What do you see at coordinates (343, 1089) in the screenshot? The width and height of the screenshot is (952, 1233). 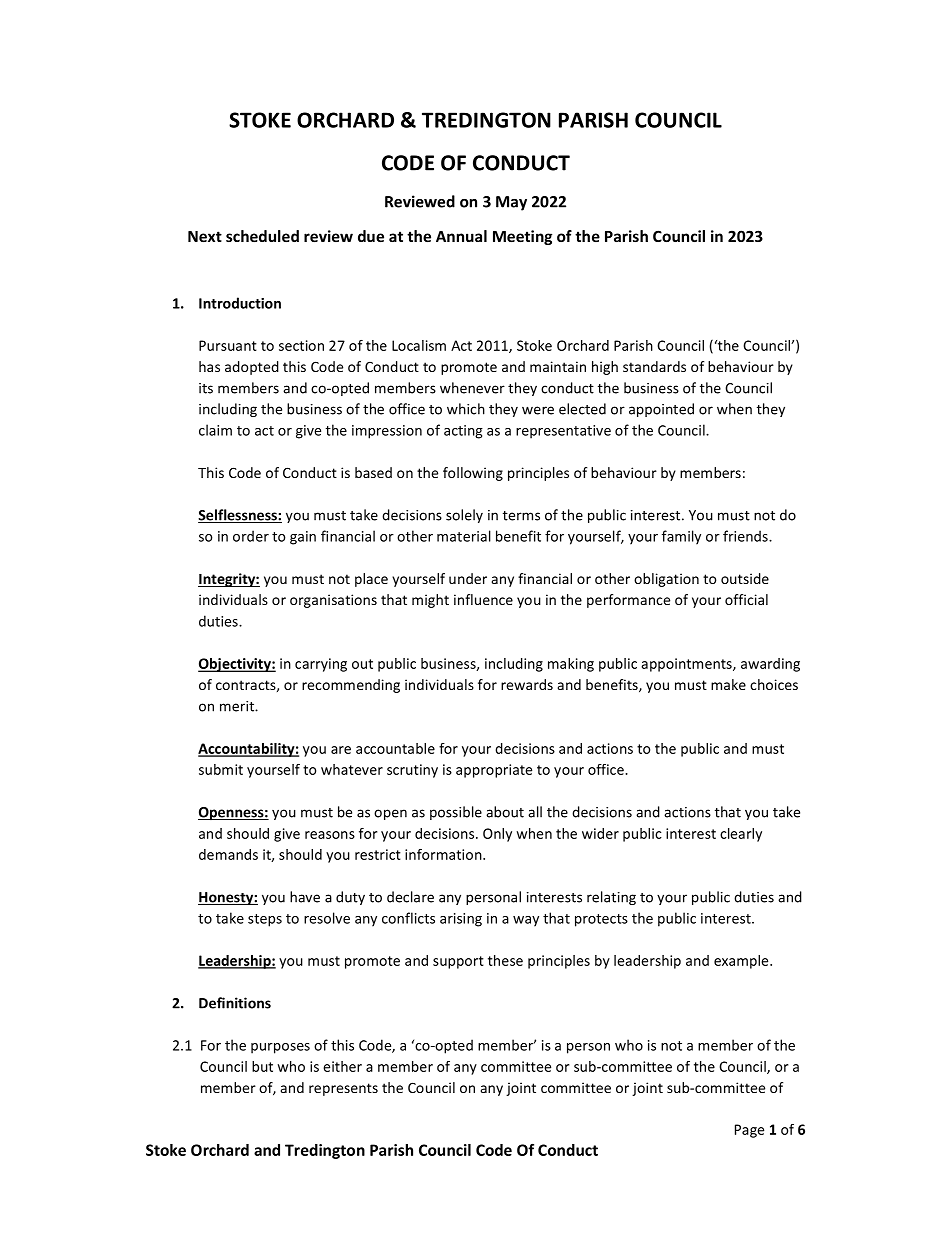 I see `represents` at bounding box center [343, 1089].
